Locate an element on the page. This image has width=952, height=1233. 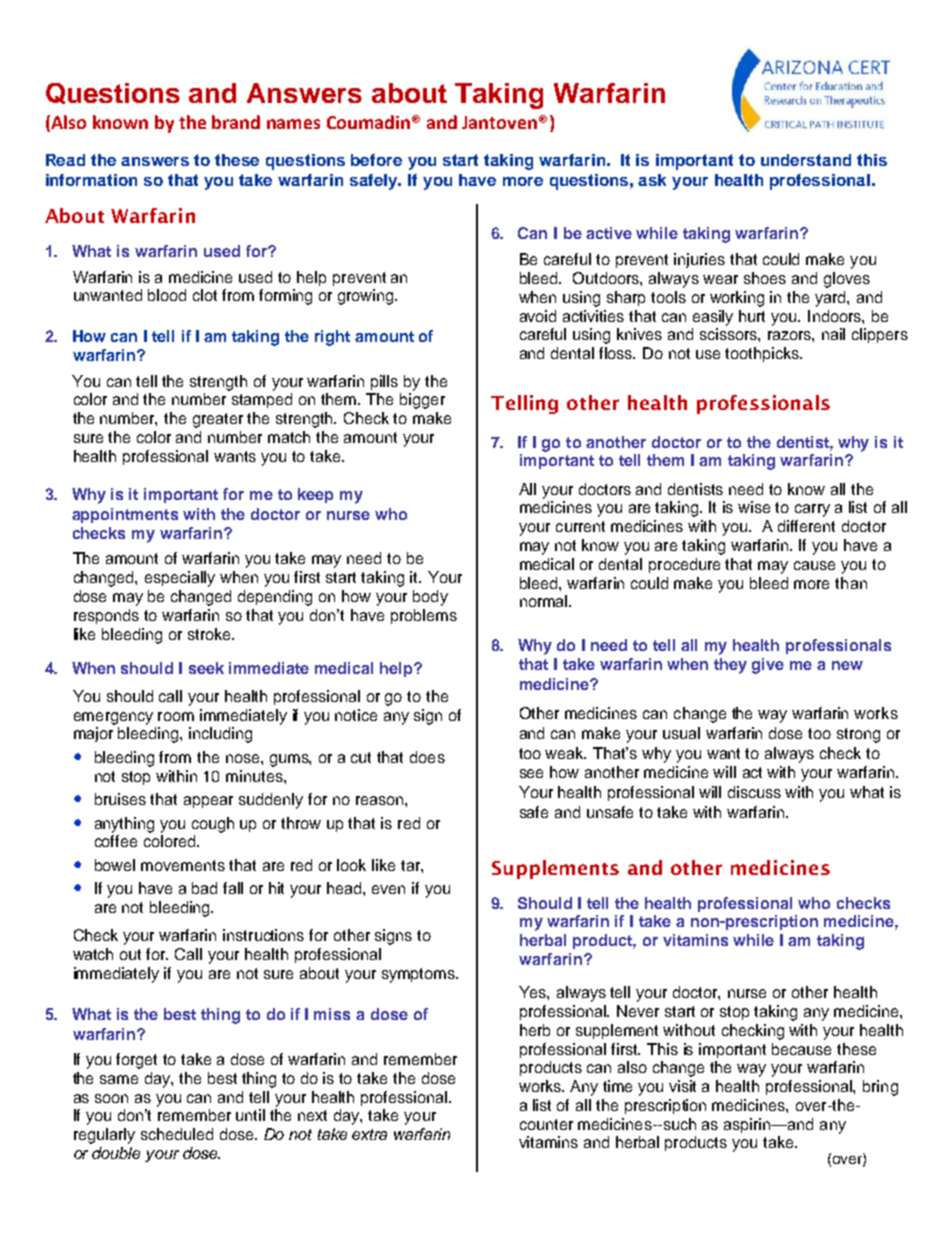
extra is located at coordinates (369, 1134).
